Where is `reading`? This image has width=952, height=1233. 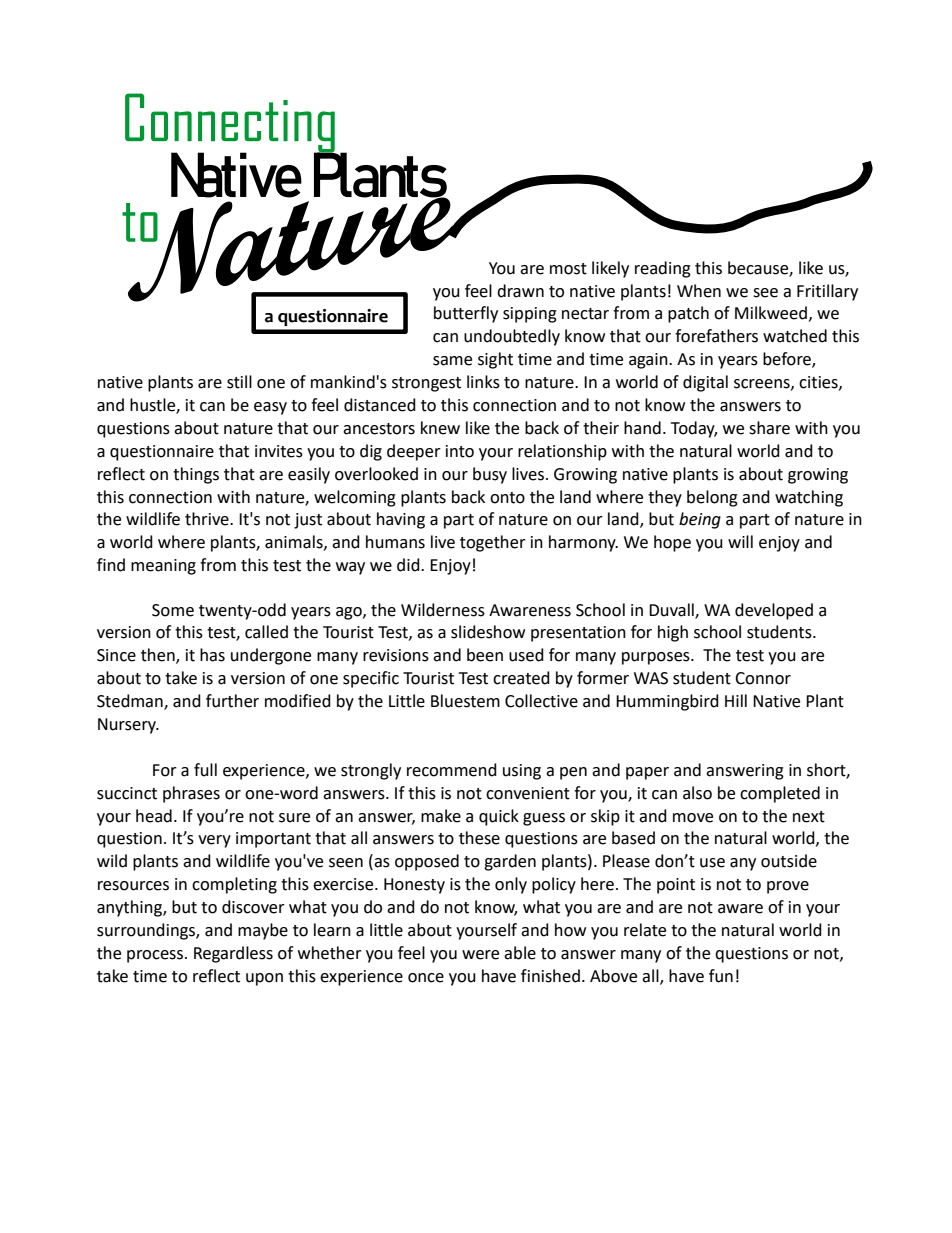
reading is located at coordinates (663, 269).
